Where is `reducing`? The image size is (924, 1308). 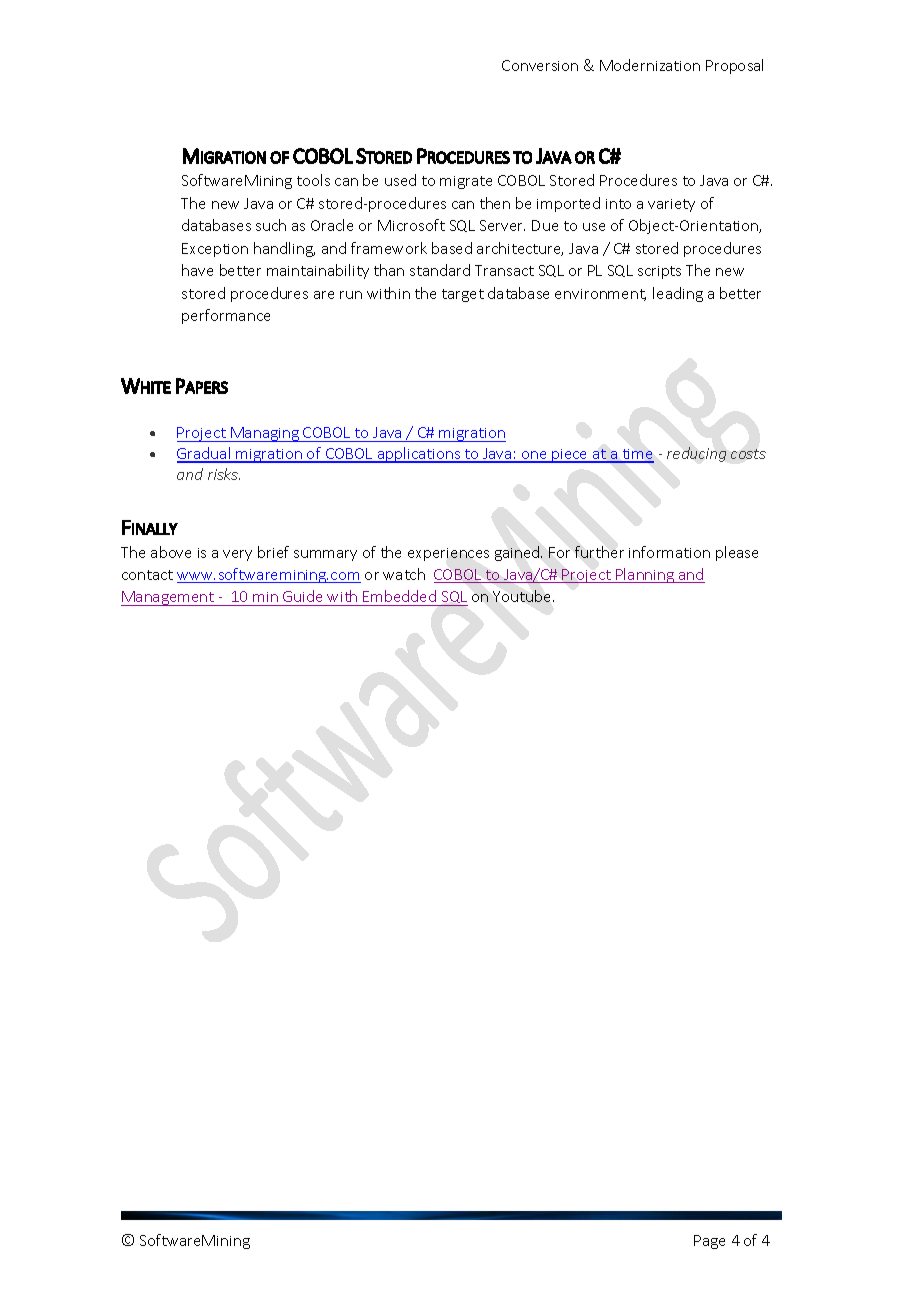
reducing is located at coordinates (696, 454).
